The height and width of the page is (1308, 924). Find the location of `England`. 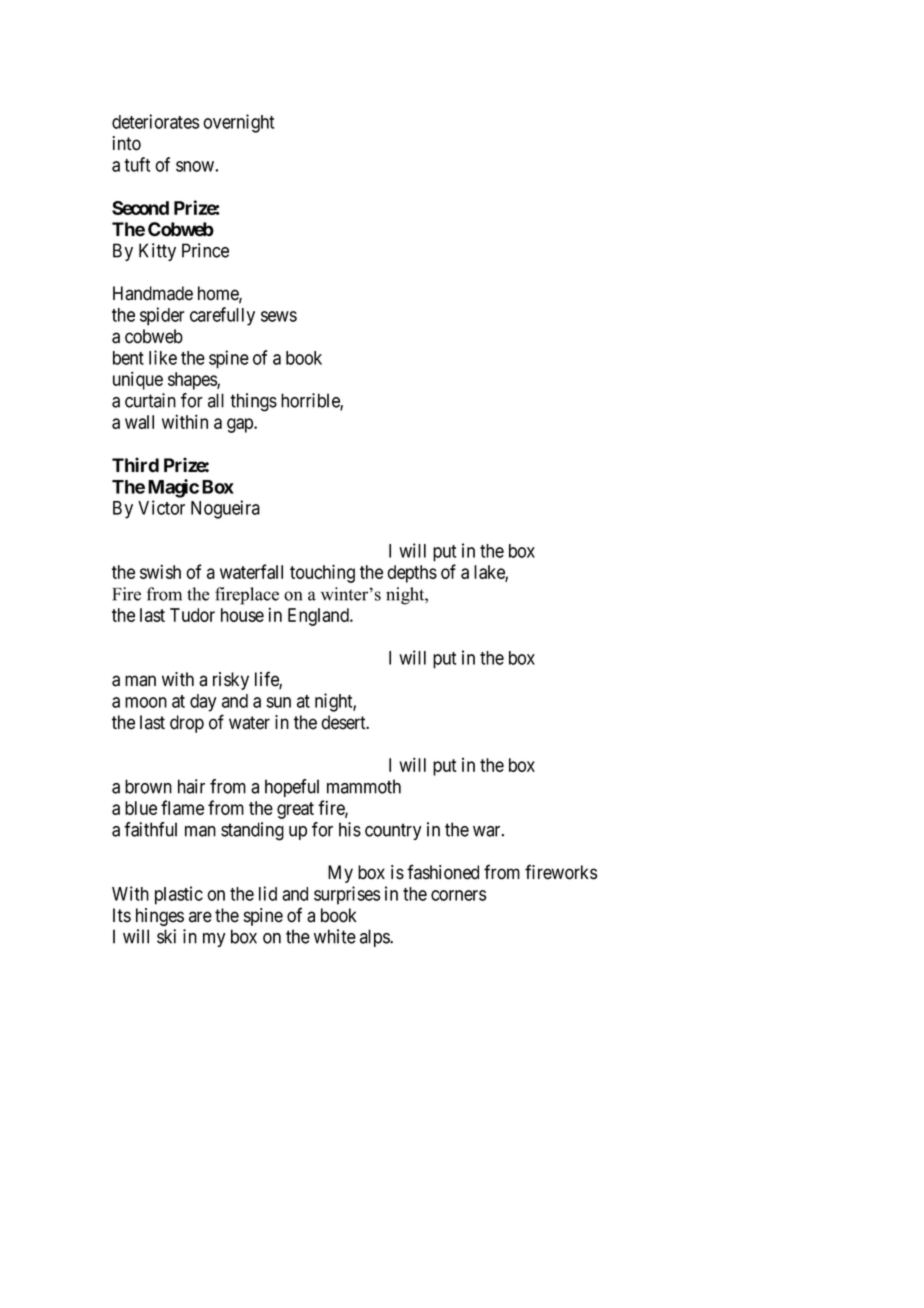

England is located at coordinates (319, 617).
